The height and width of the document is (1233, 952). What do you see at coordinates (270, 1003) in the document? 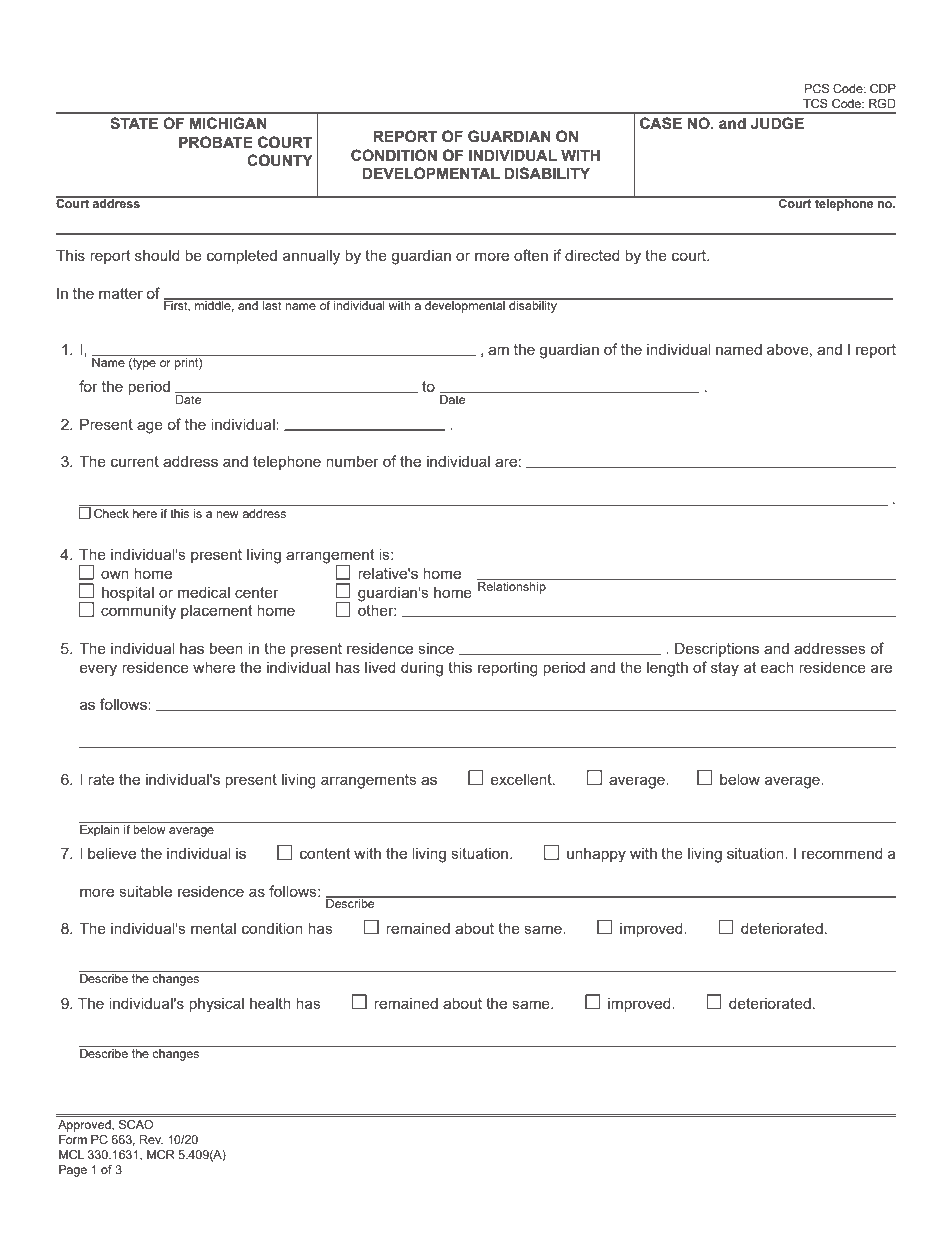
I see `health` at bounding box center [270, 1003].
